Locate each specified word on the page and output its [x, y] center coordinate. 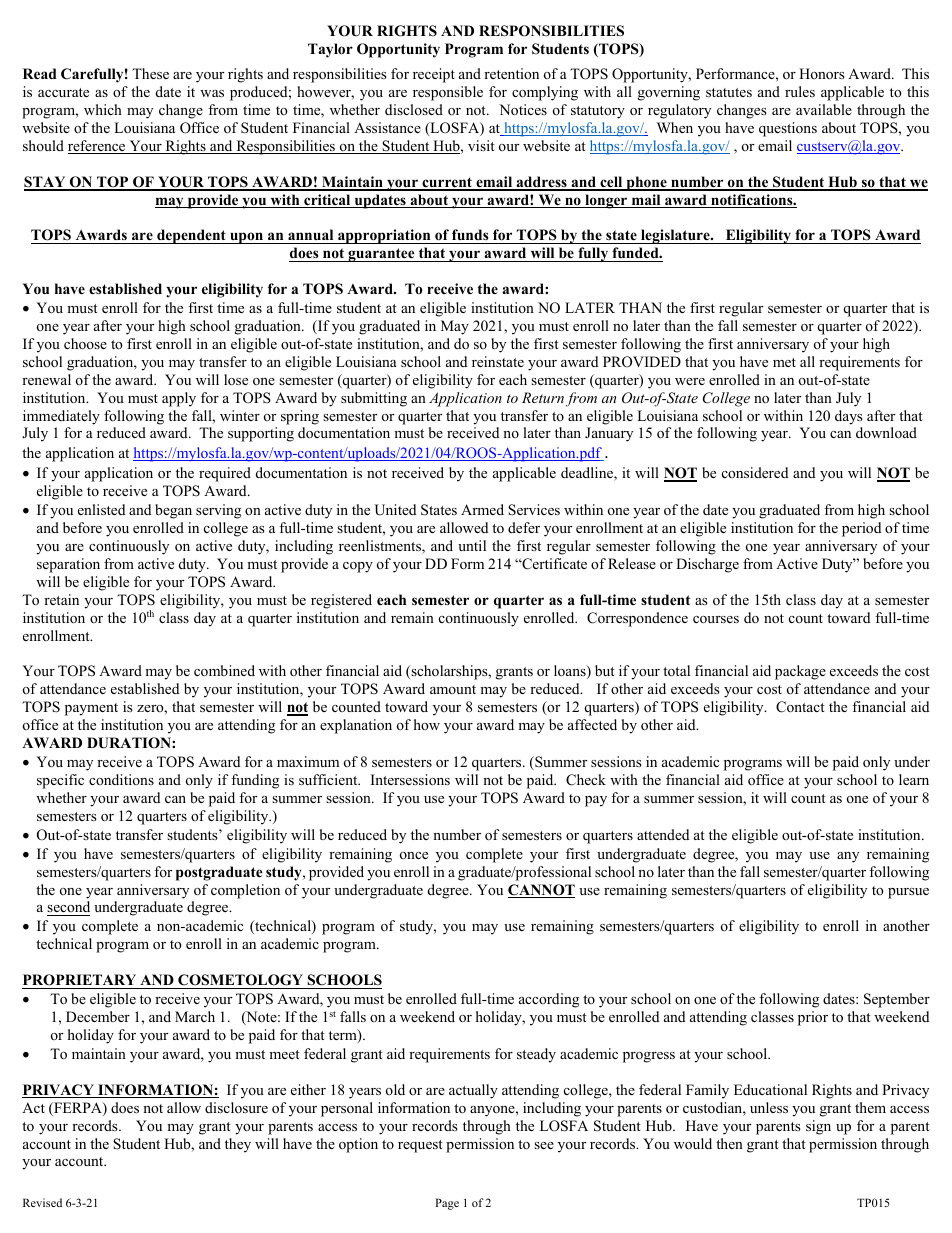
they [238, 1145]
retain [61, 599]
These [150, 73]
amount [453, 689]
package [800, 672]
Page [447, 1204]
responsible [448, 93]
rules [800, 91]
